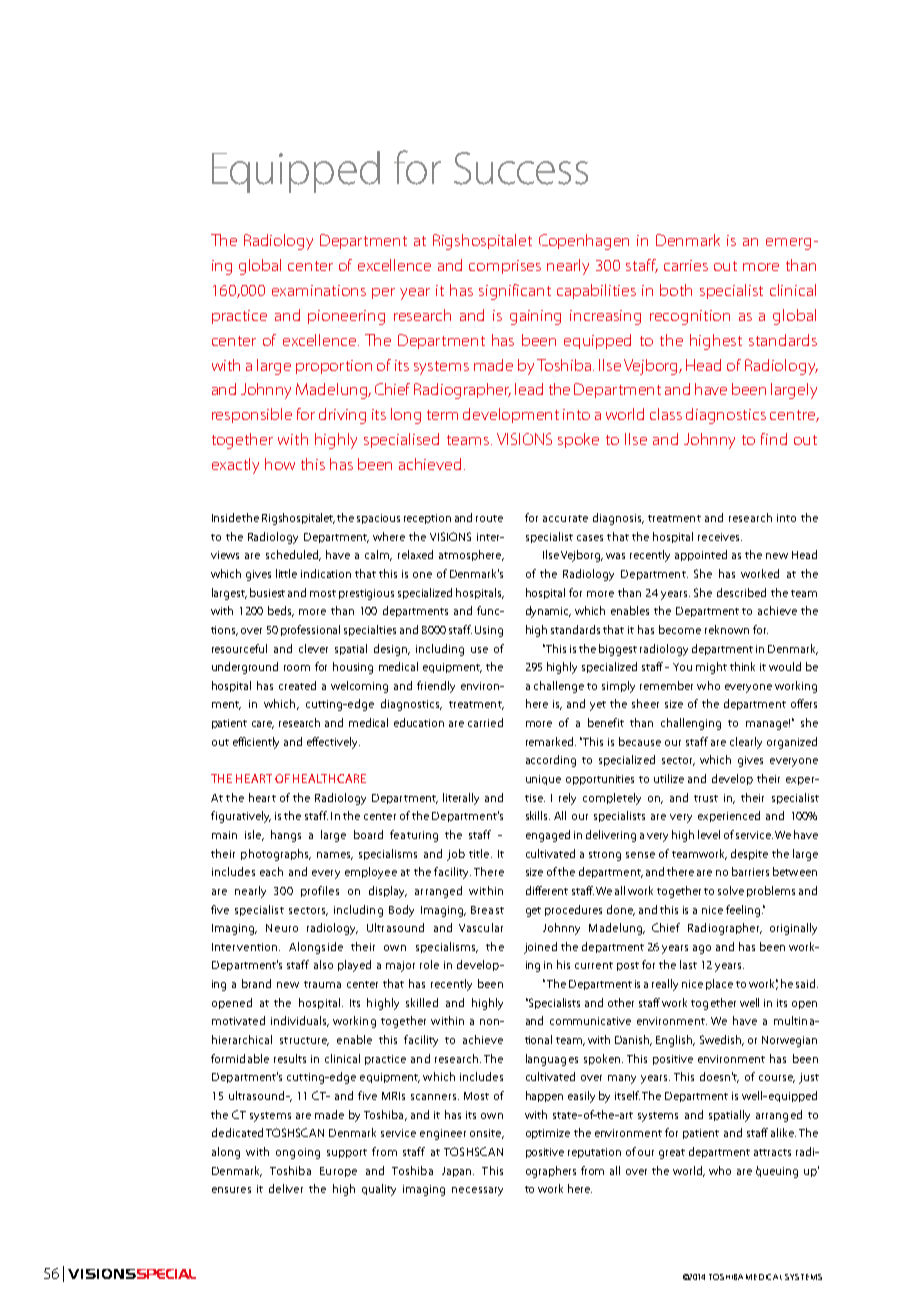  Describe the element at coordinates (772, 1152) in the screenshot. I see `attracts` at that location.
